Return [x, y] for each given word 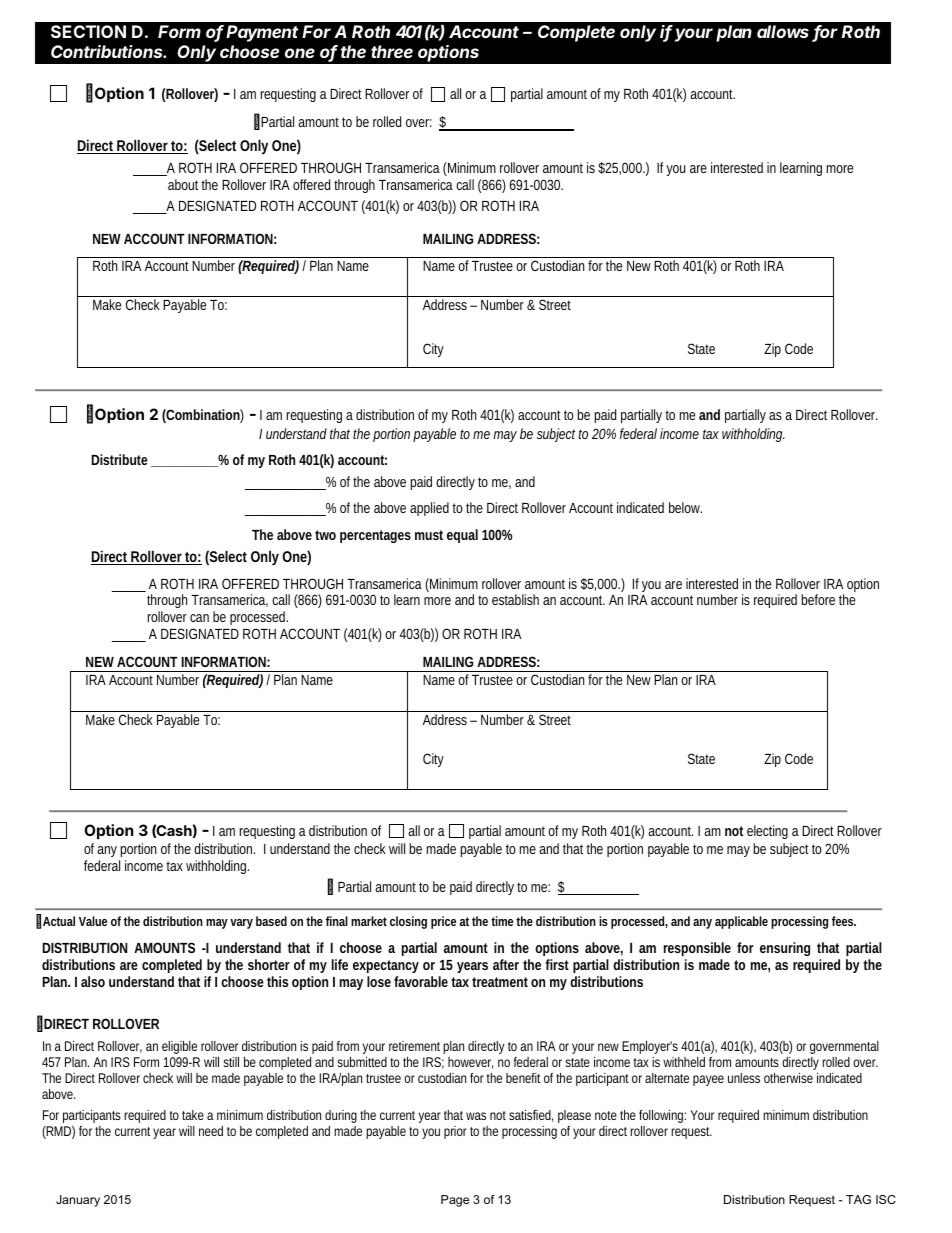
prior [455, 1132]
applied [429, 509]
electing [767, 832]
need [211, 1131]
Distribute [120, 459]
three [392, 51]
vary [241, 924]
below [685, 507]
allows [783, 31]
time [504, 921]
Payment [262, 33]
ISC [886, 1199]
